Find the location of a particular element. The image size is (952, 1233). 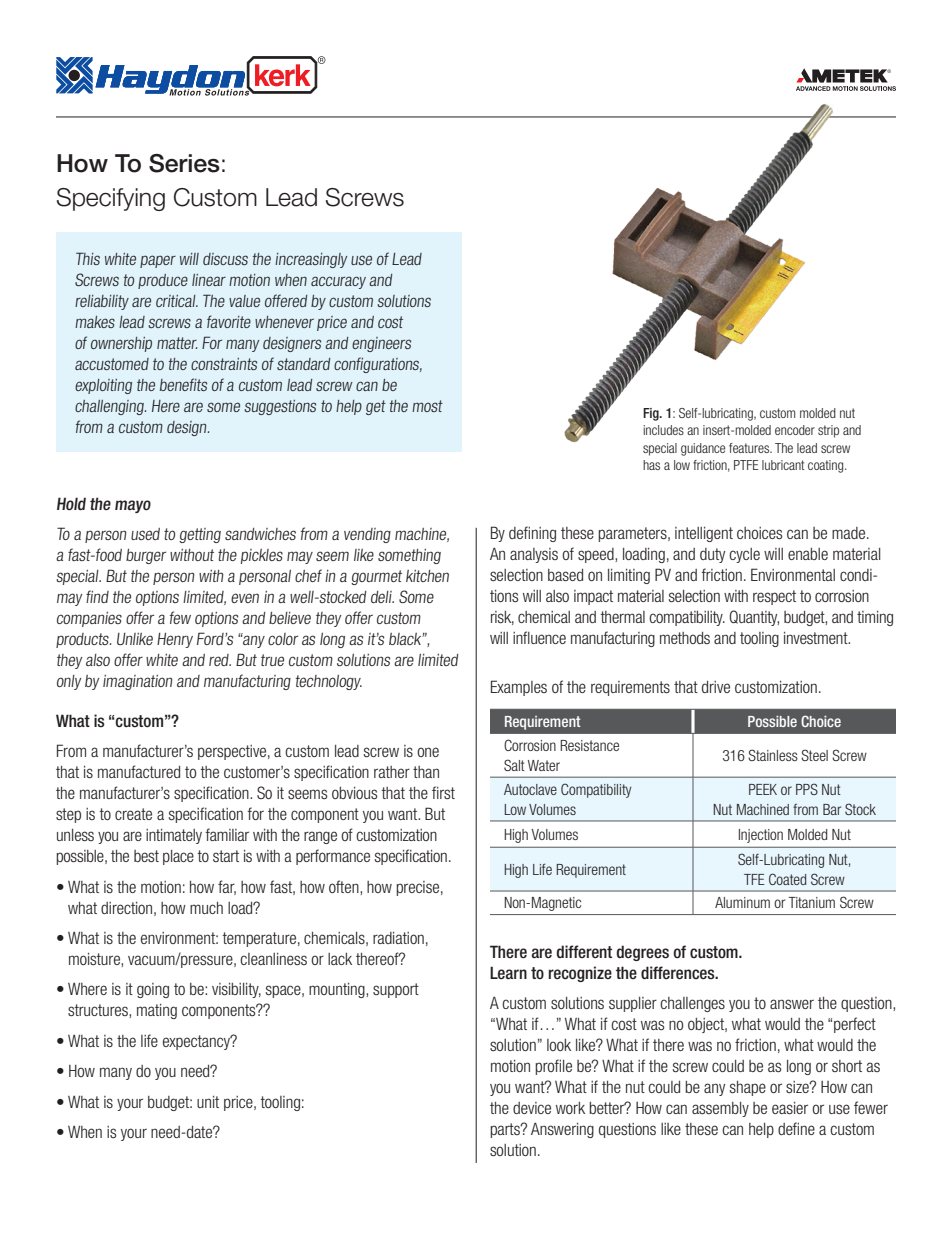

Series is located at coordinates (184, 163).
